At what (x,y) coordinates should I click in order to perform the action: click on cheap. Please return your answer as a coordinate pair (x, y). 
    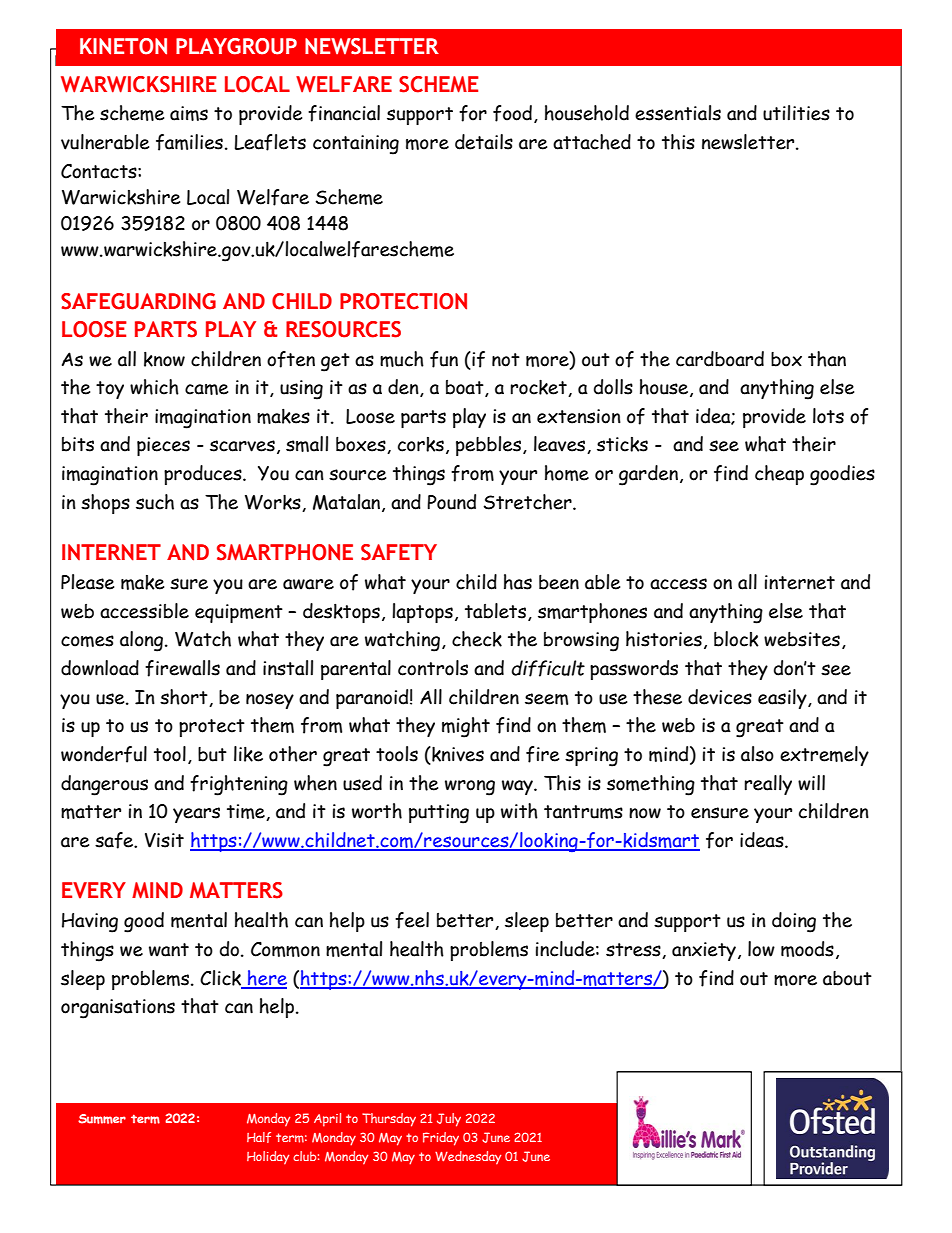
    Looking at the image, I should click on (779, 475).
